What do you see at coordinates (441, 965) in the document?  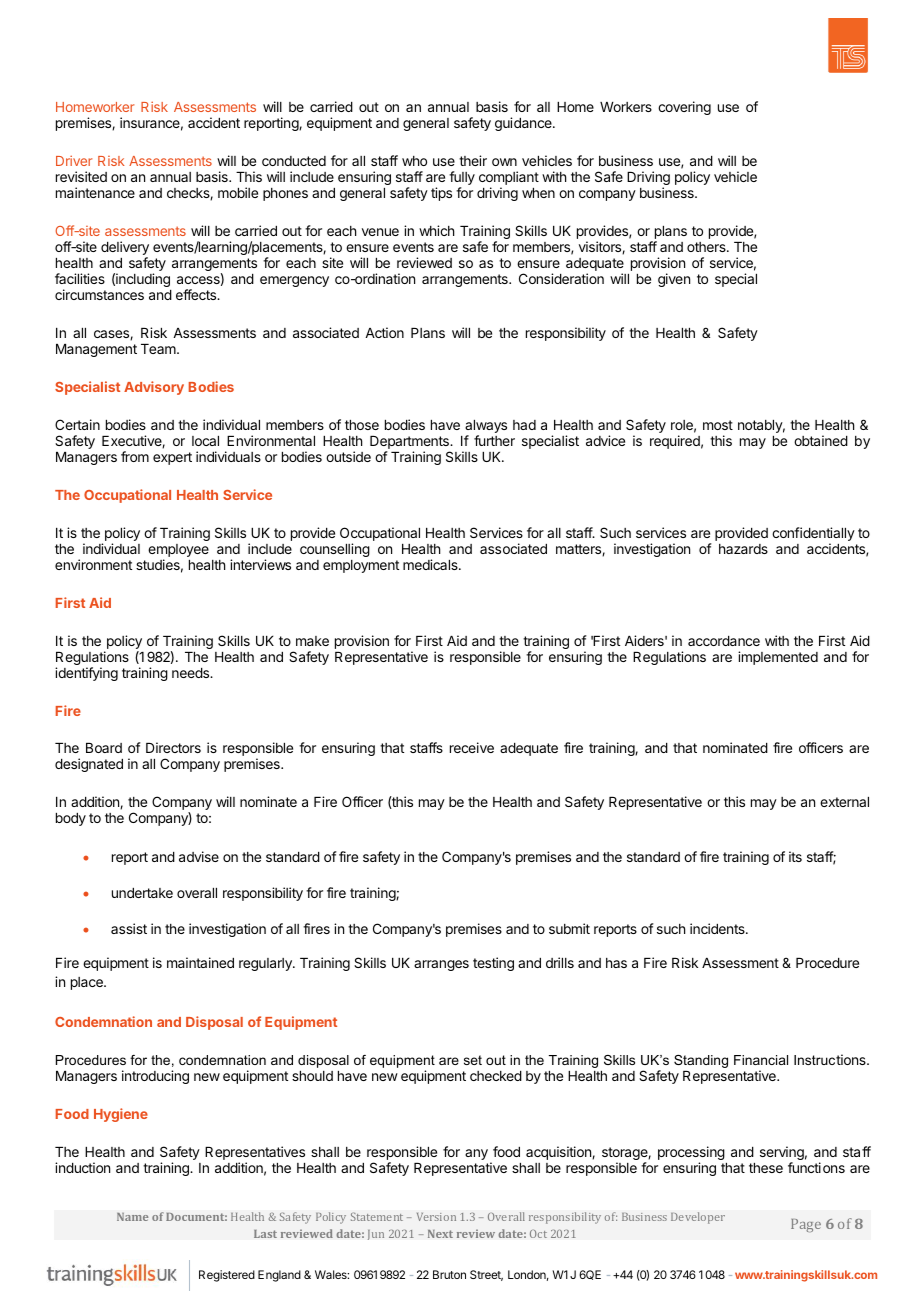 I see `arranges` at bounding box center [441, 965].
